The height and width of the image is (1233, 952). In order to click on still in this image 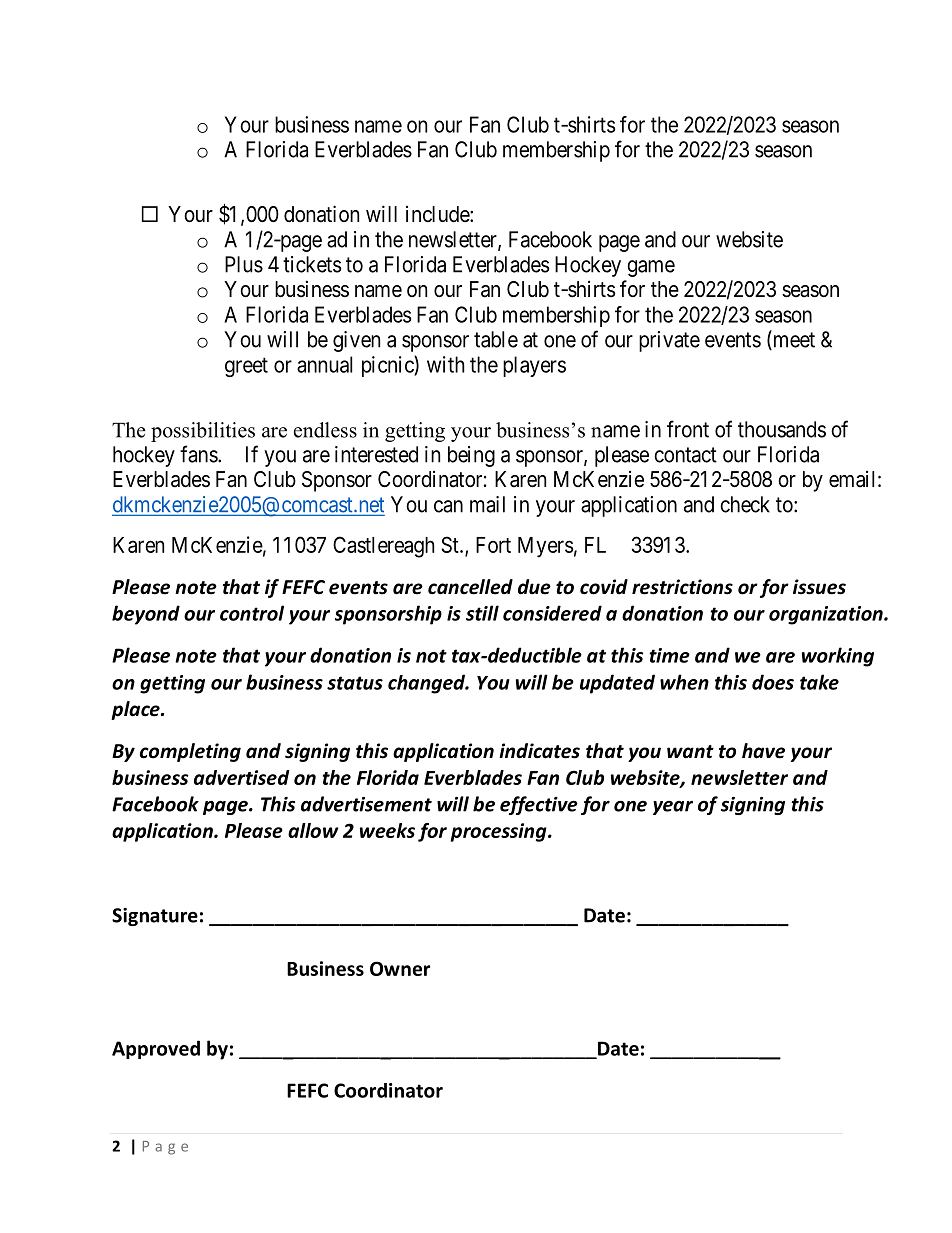, I will do `click(482, 613)`.
